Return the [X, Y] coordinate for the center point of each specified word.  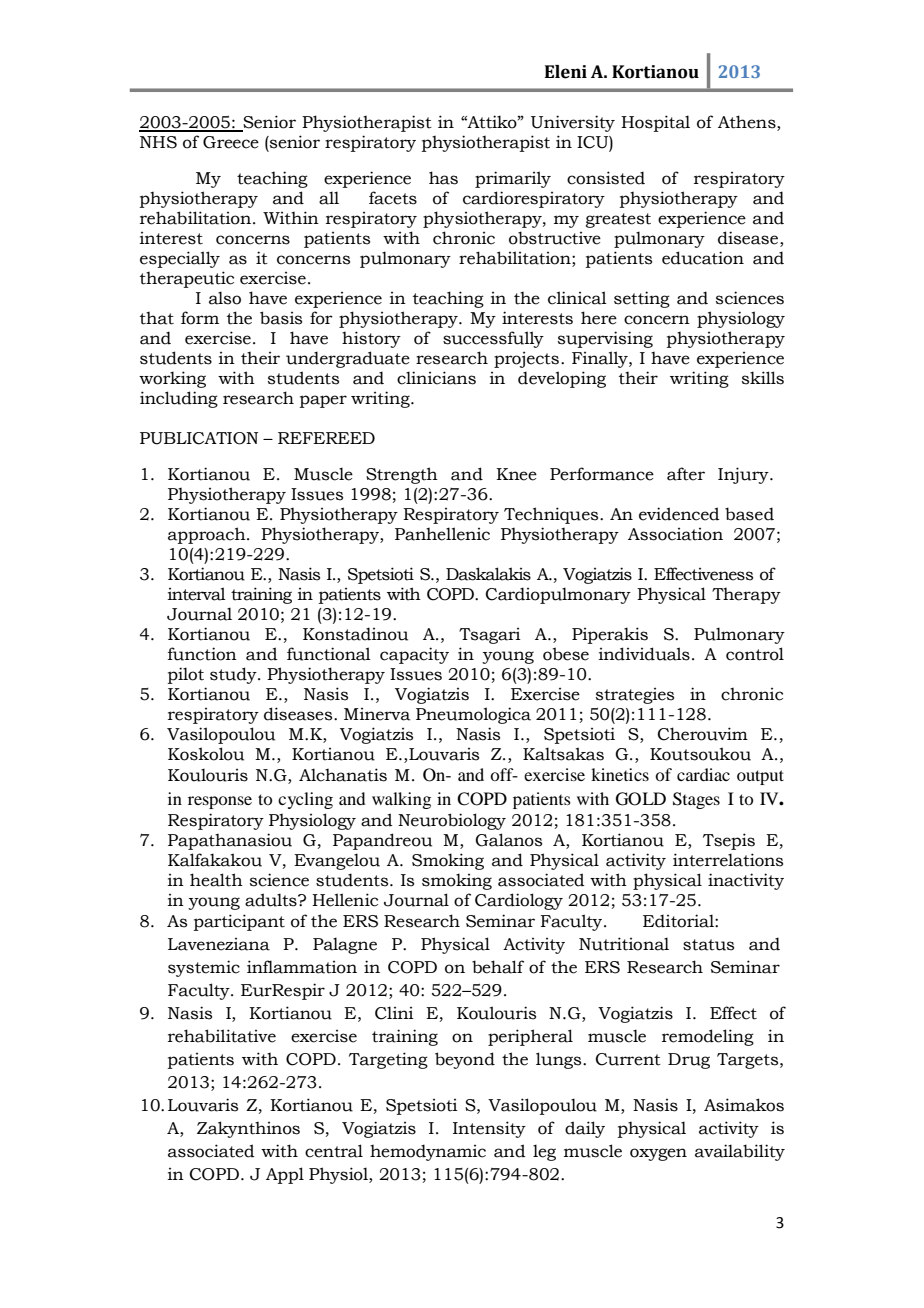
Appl [285, 1175]
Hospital [655, 123]
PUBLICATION [199, 438]
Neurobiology [452, 821]
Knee [516, 474]
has [443, 178]
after [686, 474]
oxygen [658, 1154]
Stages [696, 800]
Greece [231, 142]
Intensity [489, 1129]
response [220, 802]
